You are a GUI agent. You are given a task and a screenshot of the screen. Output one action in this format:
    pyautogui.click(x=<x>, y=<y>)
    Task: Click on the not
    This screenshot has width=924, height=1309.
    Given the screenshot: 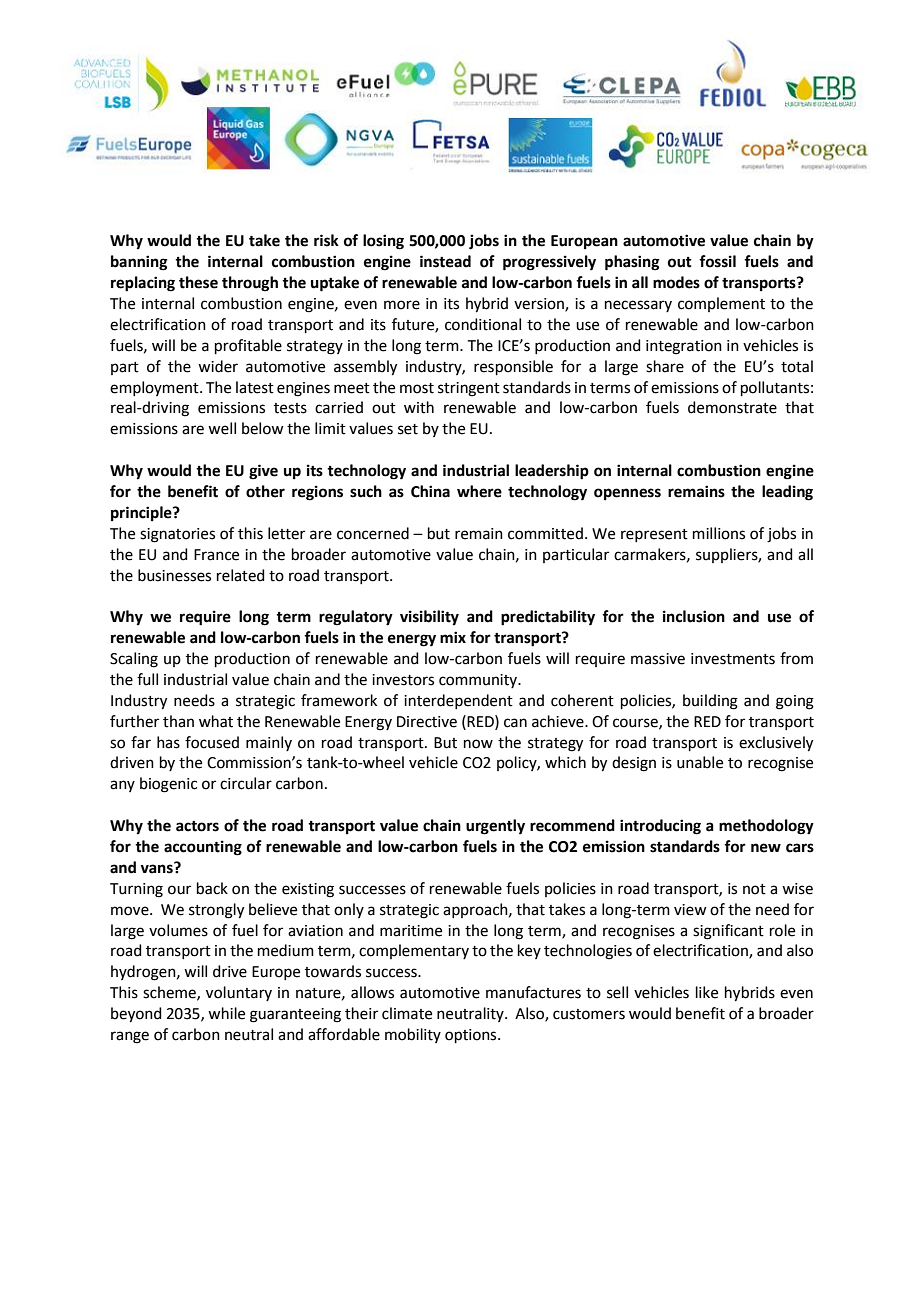 What is the action you would take?
    pyautogui.click(x=754, y=889)
